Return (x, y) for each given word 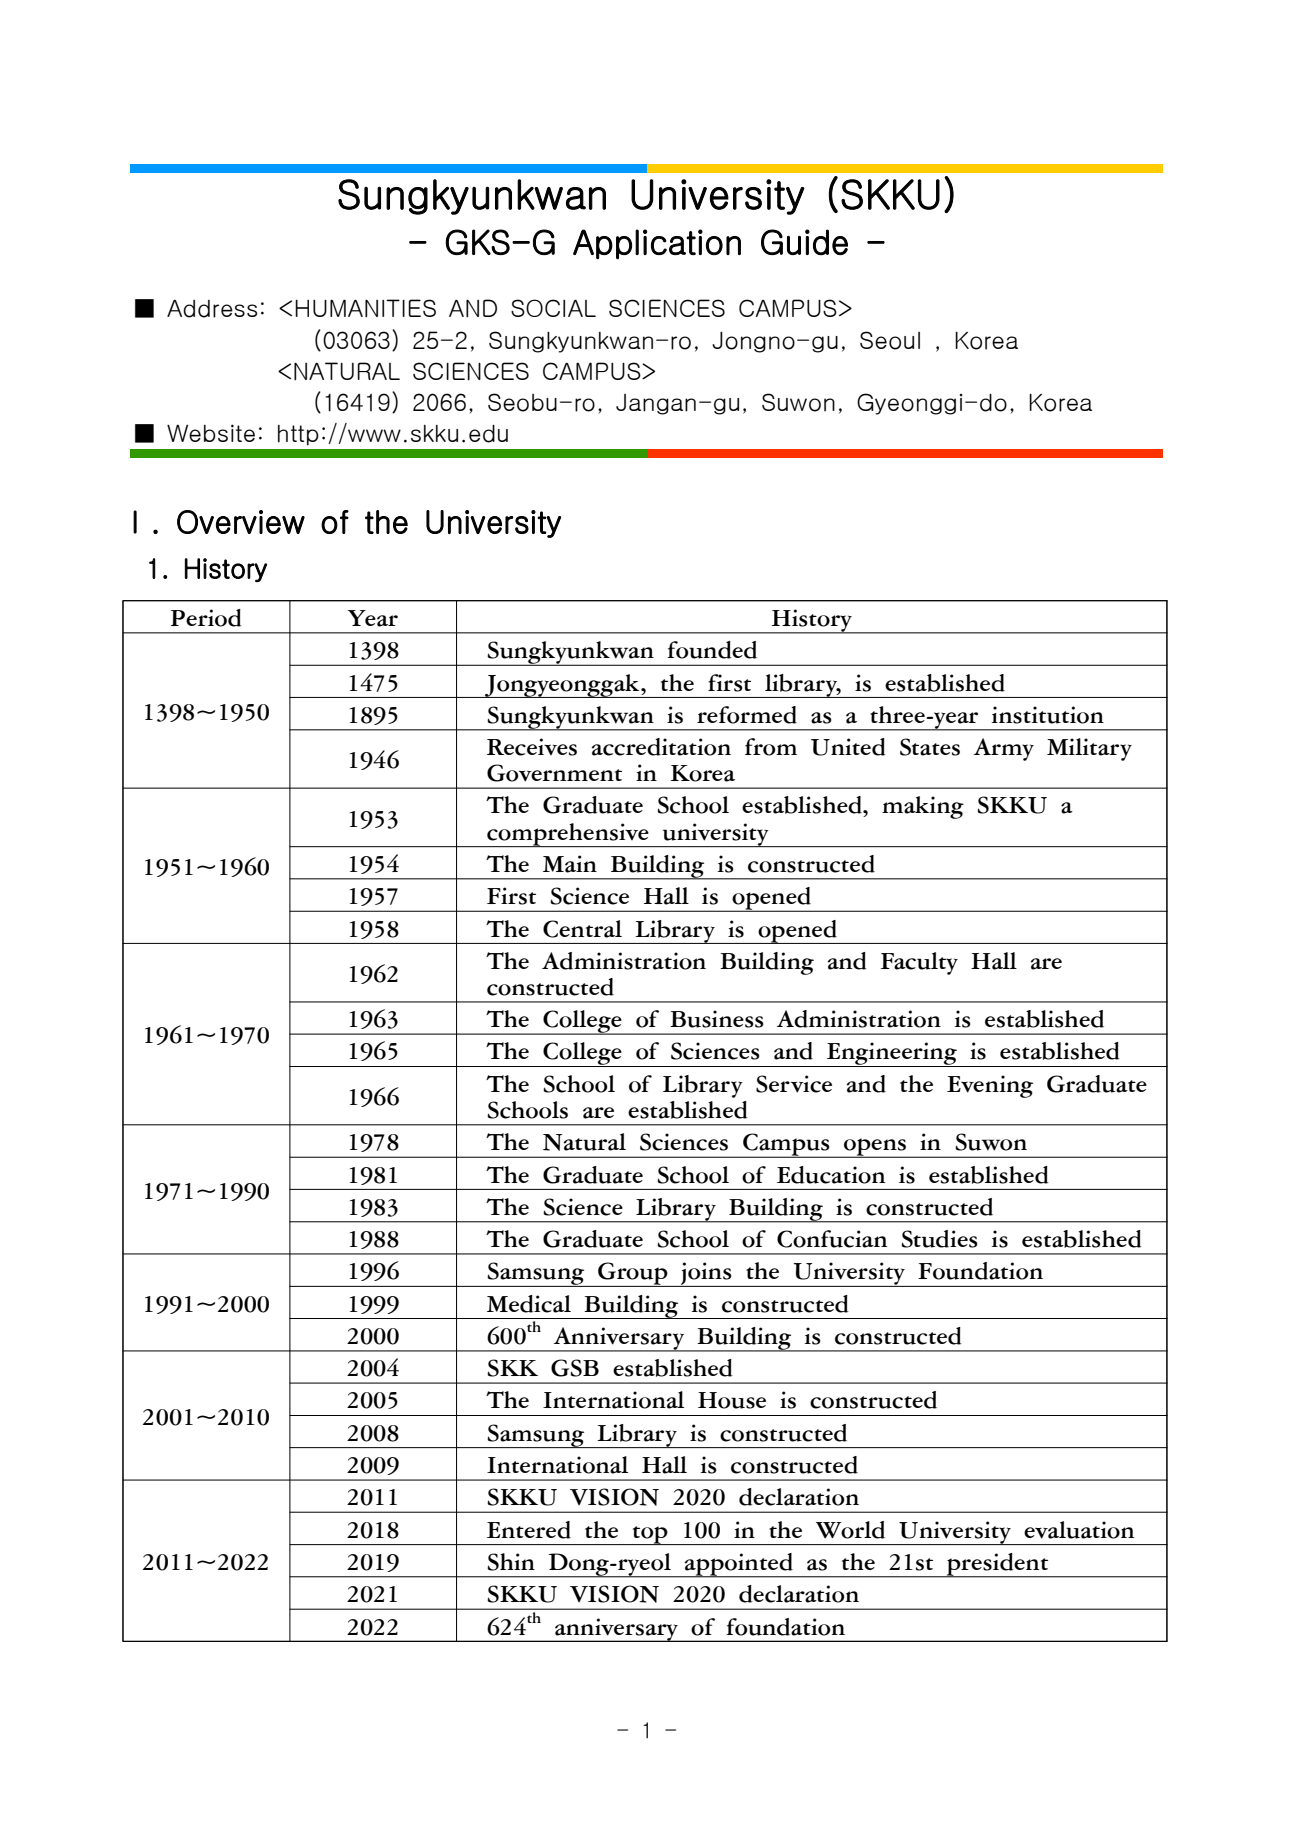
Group (633, 1274)
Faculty (919, 963)
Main (570, 864)
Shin (511, 1562)
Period (206, 618)
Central (582, 929)
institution (1048, 715)
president (997, 1565)
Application (657, 244)
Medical (529, 1304)
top (650, 1535)
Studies (939, 1239)
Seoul (890, 340)
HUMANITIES (365, 308)
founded (712, 650)
